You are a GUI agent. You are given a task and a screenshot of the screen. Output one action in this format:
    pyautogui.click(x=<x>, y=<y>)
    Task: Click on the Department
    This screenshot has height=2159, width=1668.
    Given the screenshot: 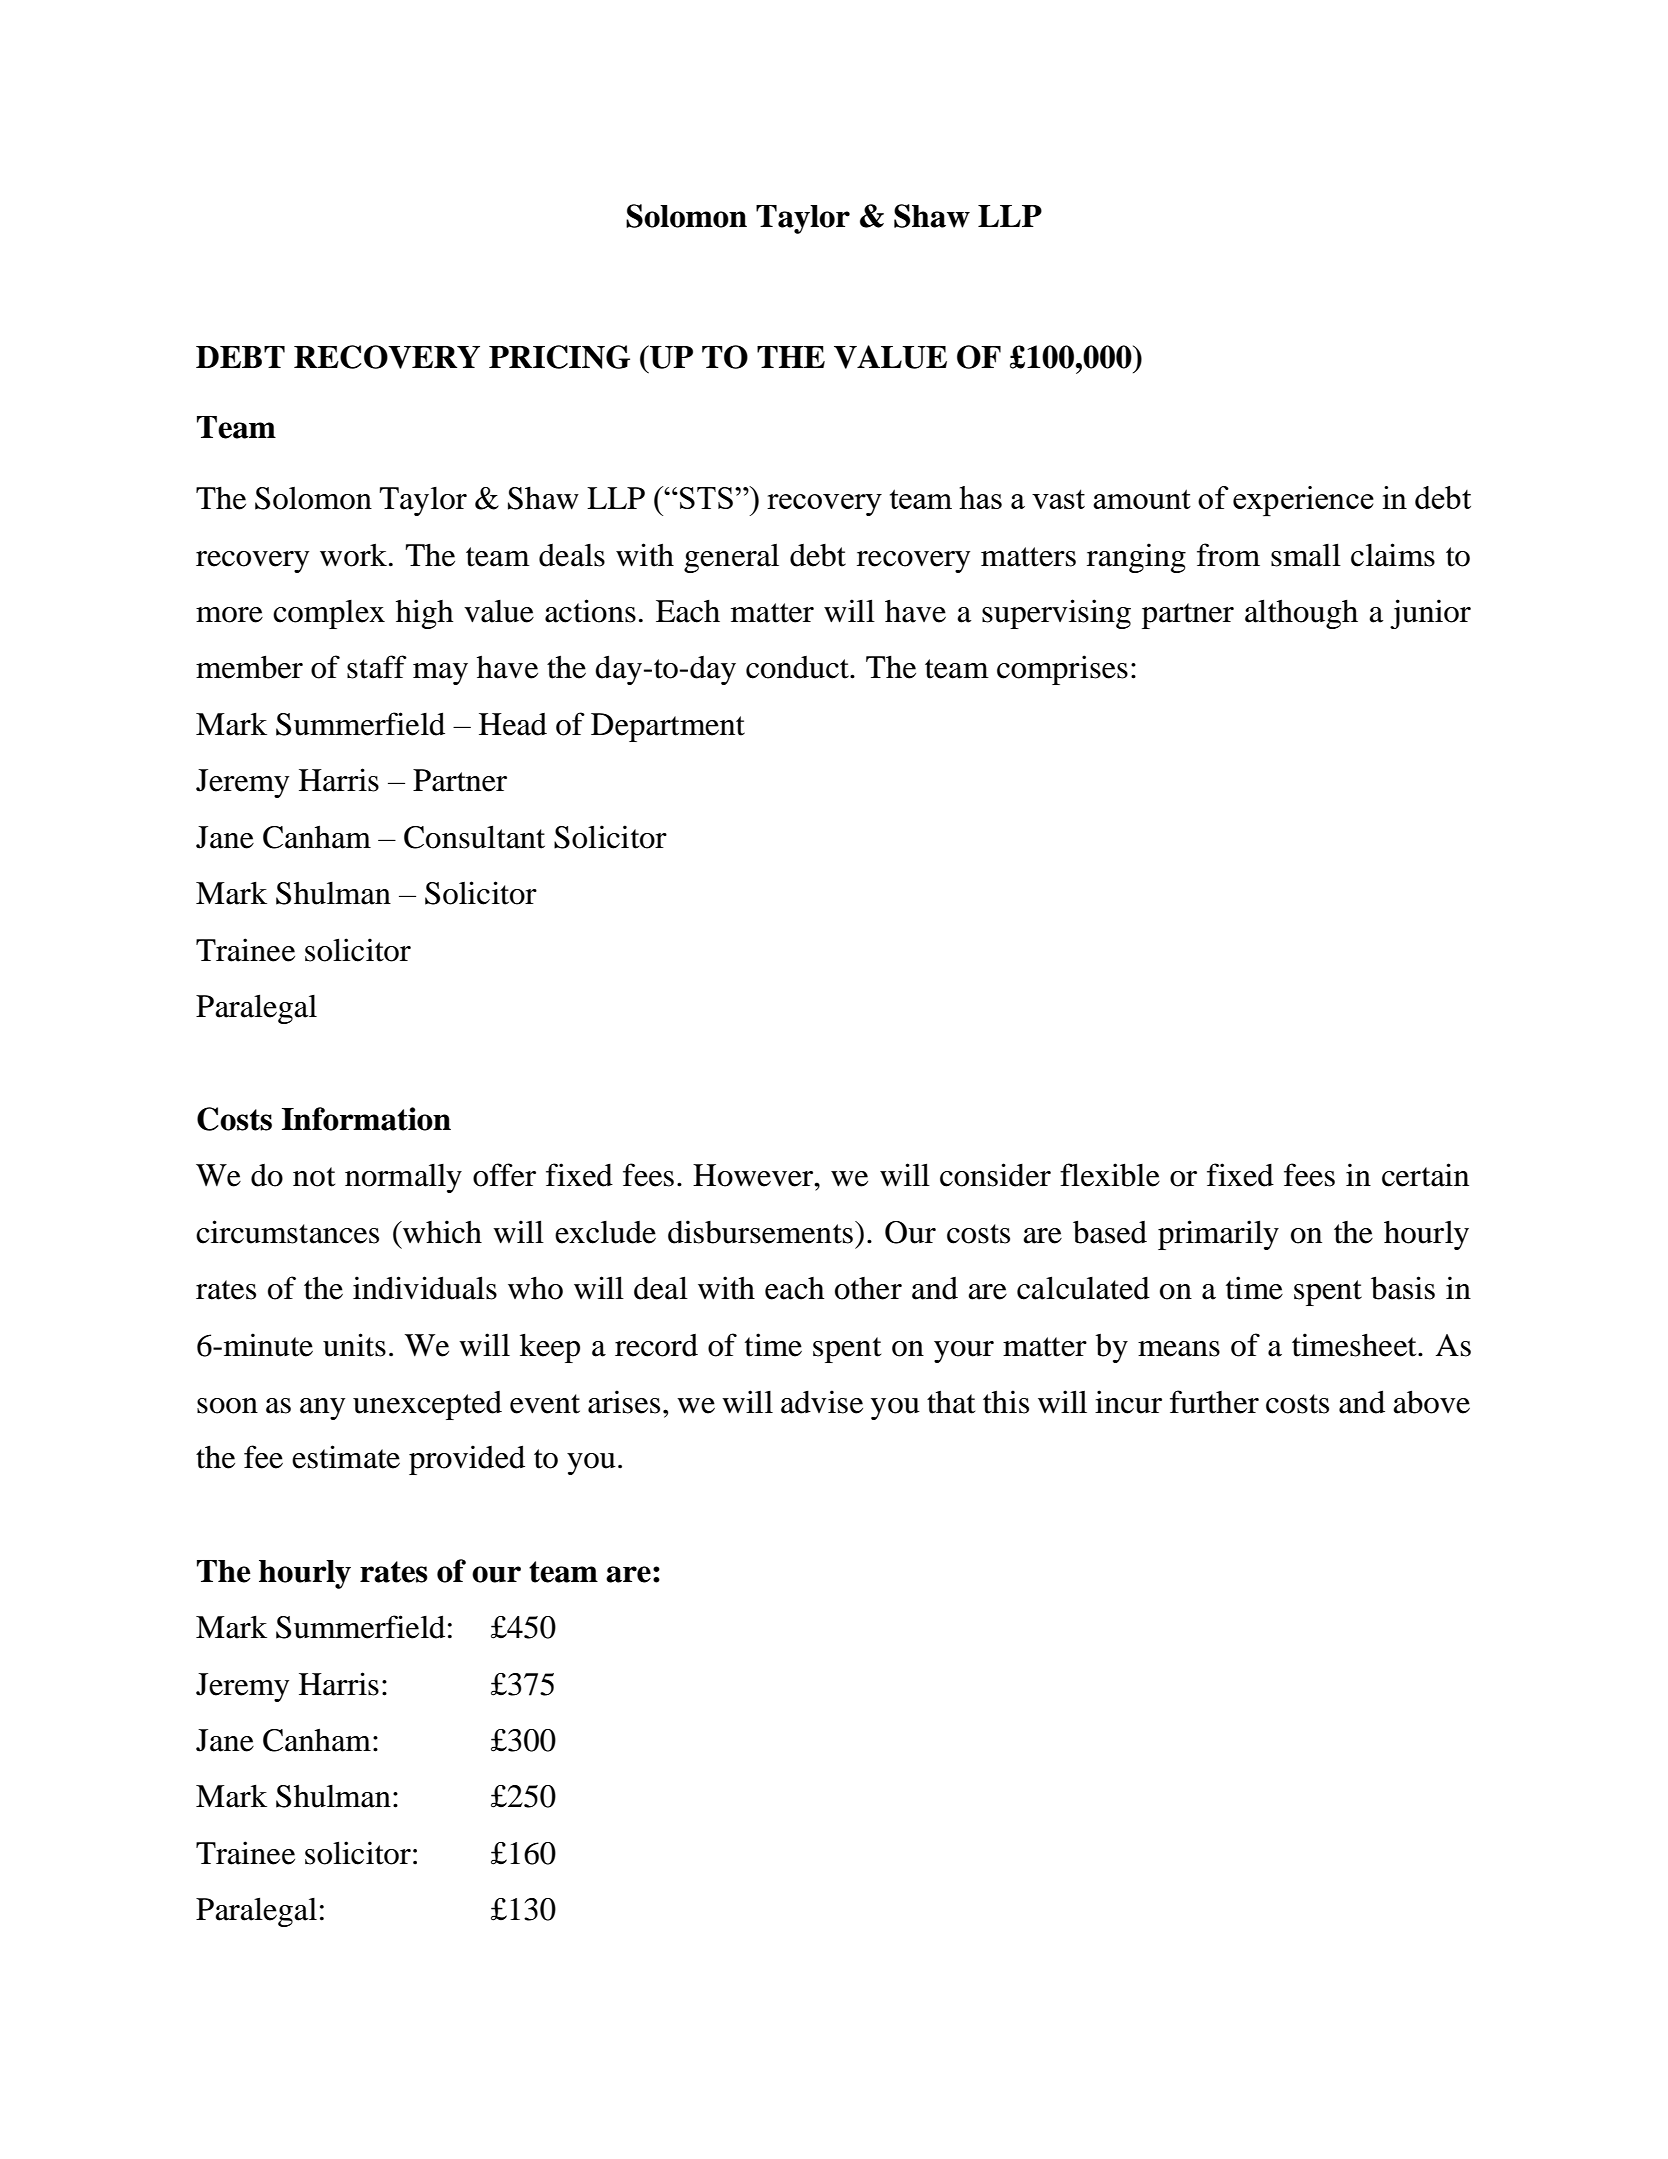 What is the action you would take?
    pyautogui.click(x=668, y=727)
